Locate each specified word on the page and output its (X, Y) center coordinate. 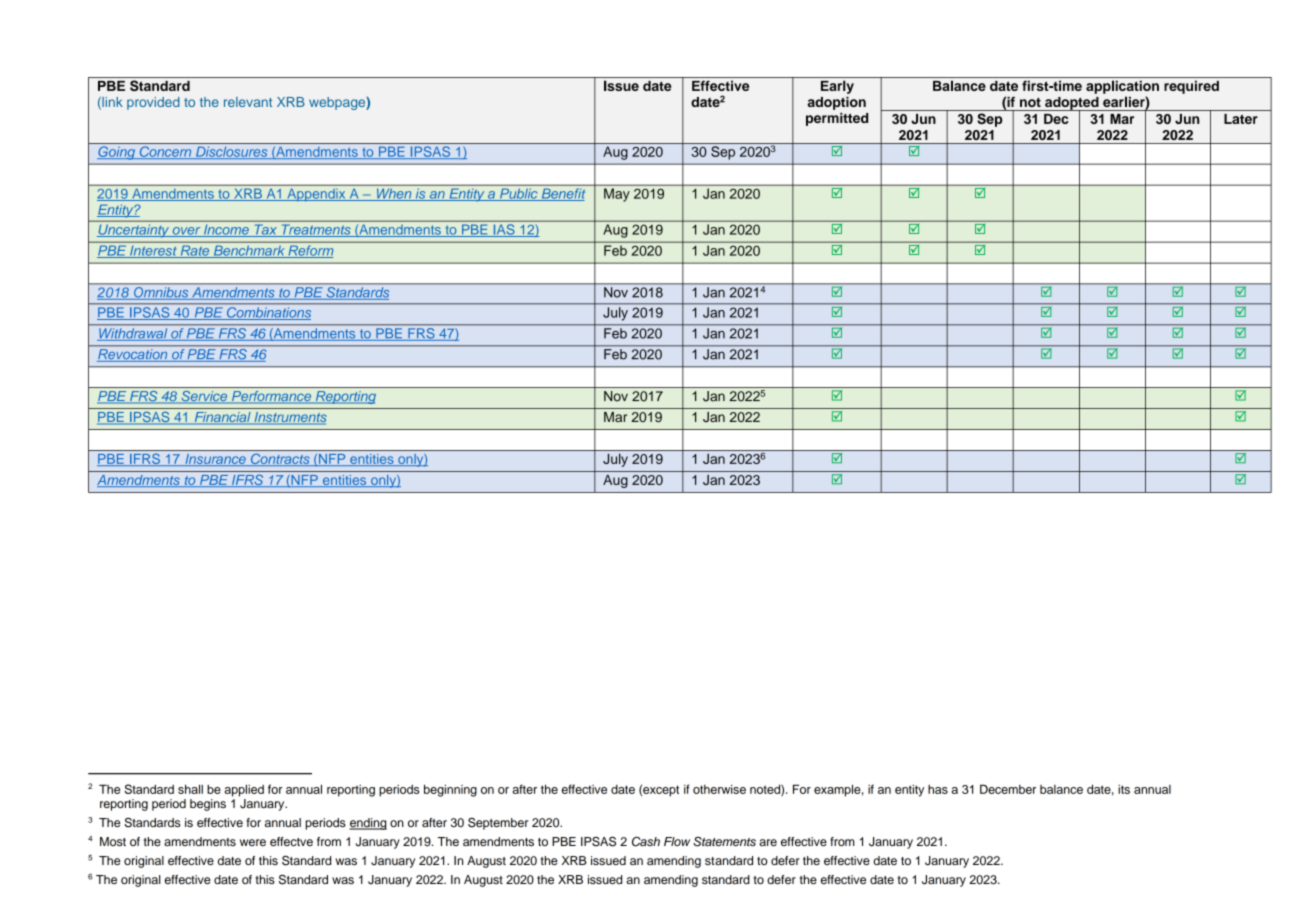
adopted (1072, 104)
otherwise (719, 789)
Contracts (280, 459)
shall (190, 789)
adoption (837, 103)
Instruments (289, 418)
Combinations (267, 313)
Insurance (215, 460)
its (1124, 789)
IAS (504, 230)
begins (208, 805)
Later (1241, 119)
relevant (248, 102)
